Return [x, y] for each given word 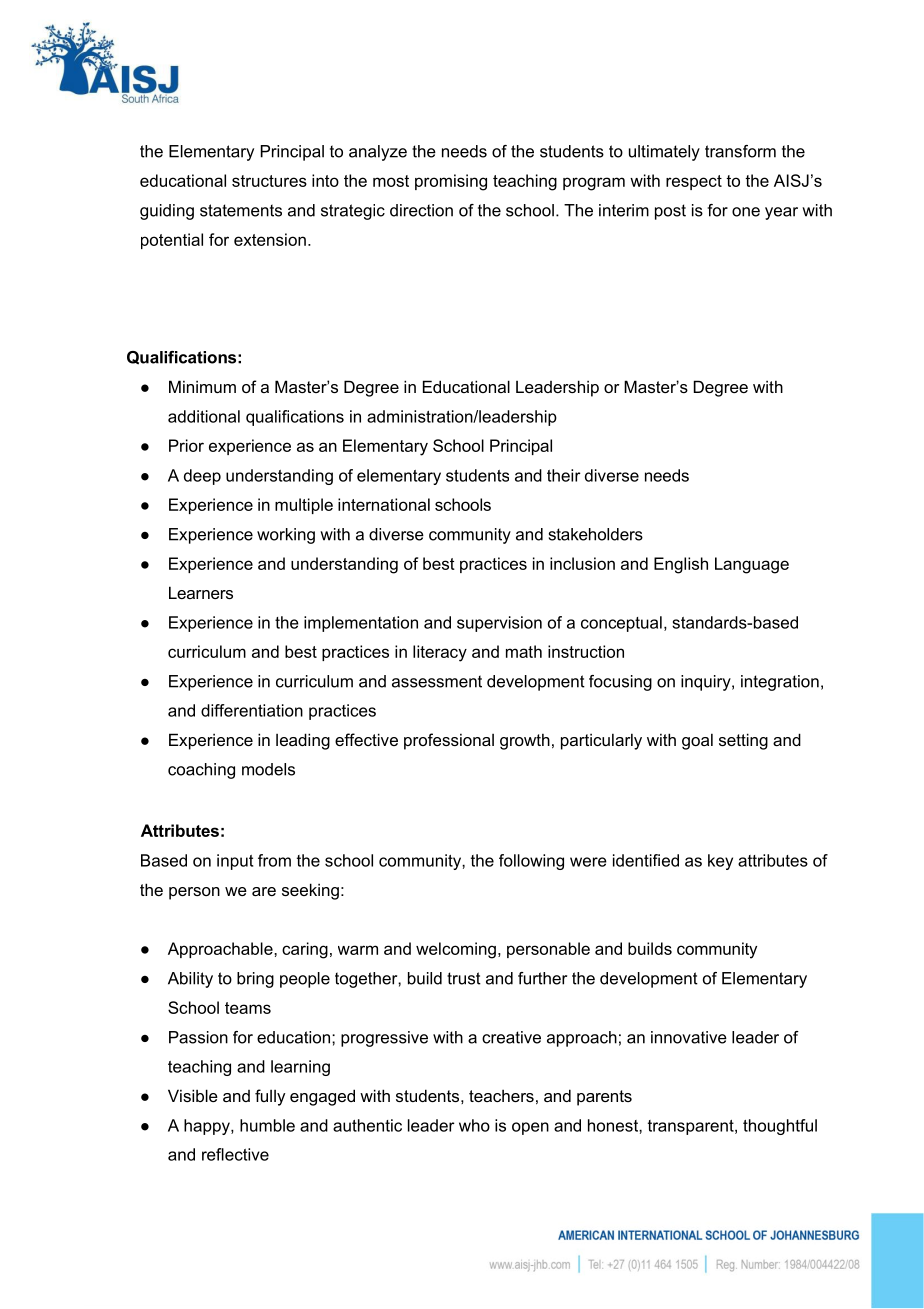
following [531, 862]
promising [451, 182]
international [384, 504]
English [681, 565]
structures [269, 181]
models [268, 769]
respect [694, 182]
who [474, 1125]
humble [267, 1125]
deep [202, 477]
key [720, 862]
